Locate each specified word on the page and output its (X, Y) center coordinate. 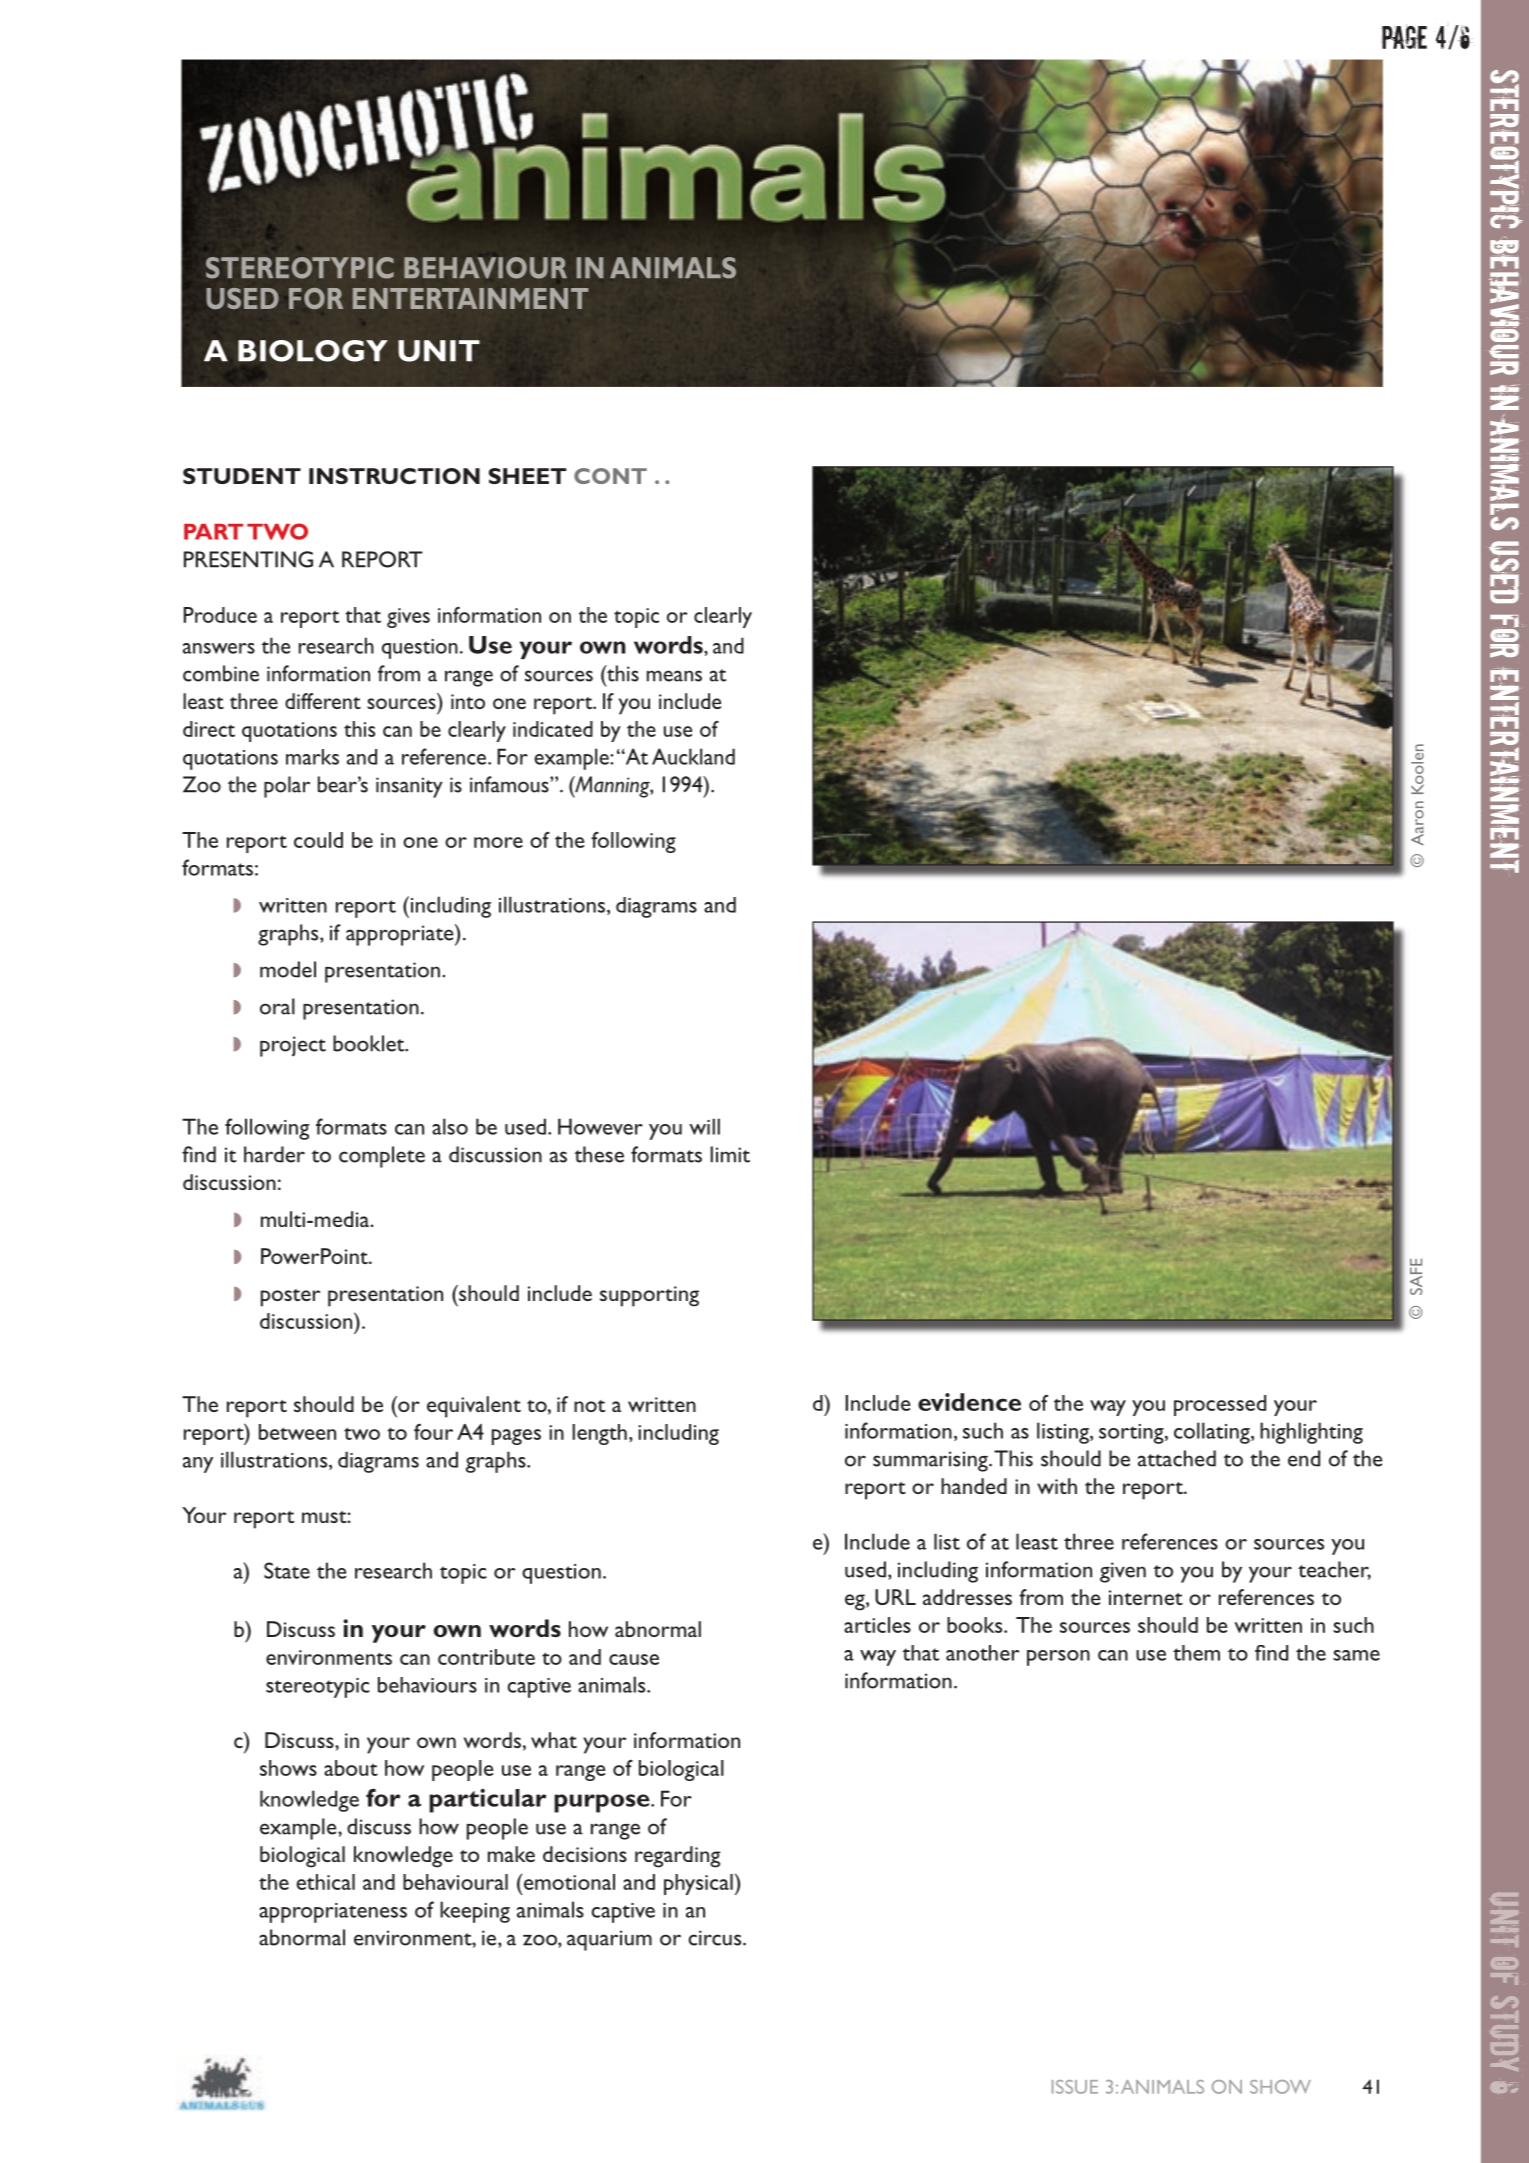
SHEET (528, 476)
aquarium (609, 1940)
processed (1220, 1405)
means (674, 676)
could (318, 840)
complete (382, 1157)
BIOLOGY (313, 351)
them (1196, 1653)
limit (730, 1154)
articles (877, 1625)
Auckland (693, 756)
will (704, 1126)
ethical (325, 1882)
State (287, 1570)
